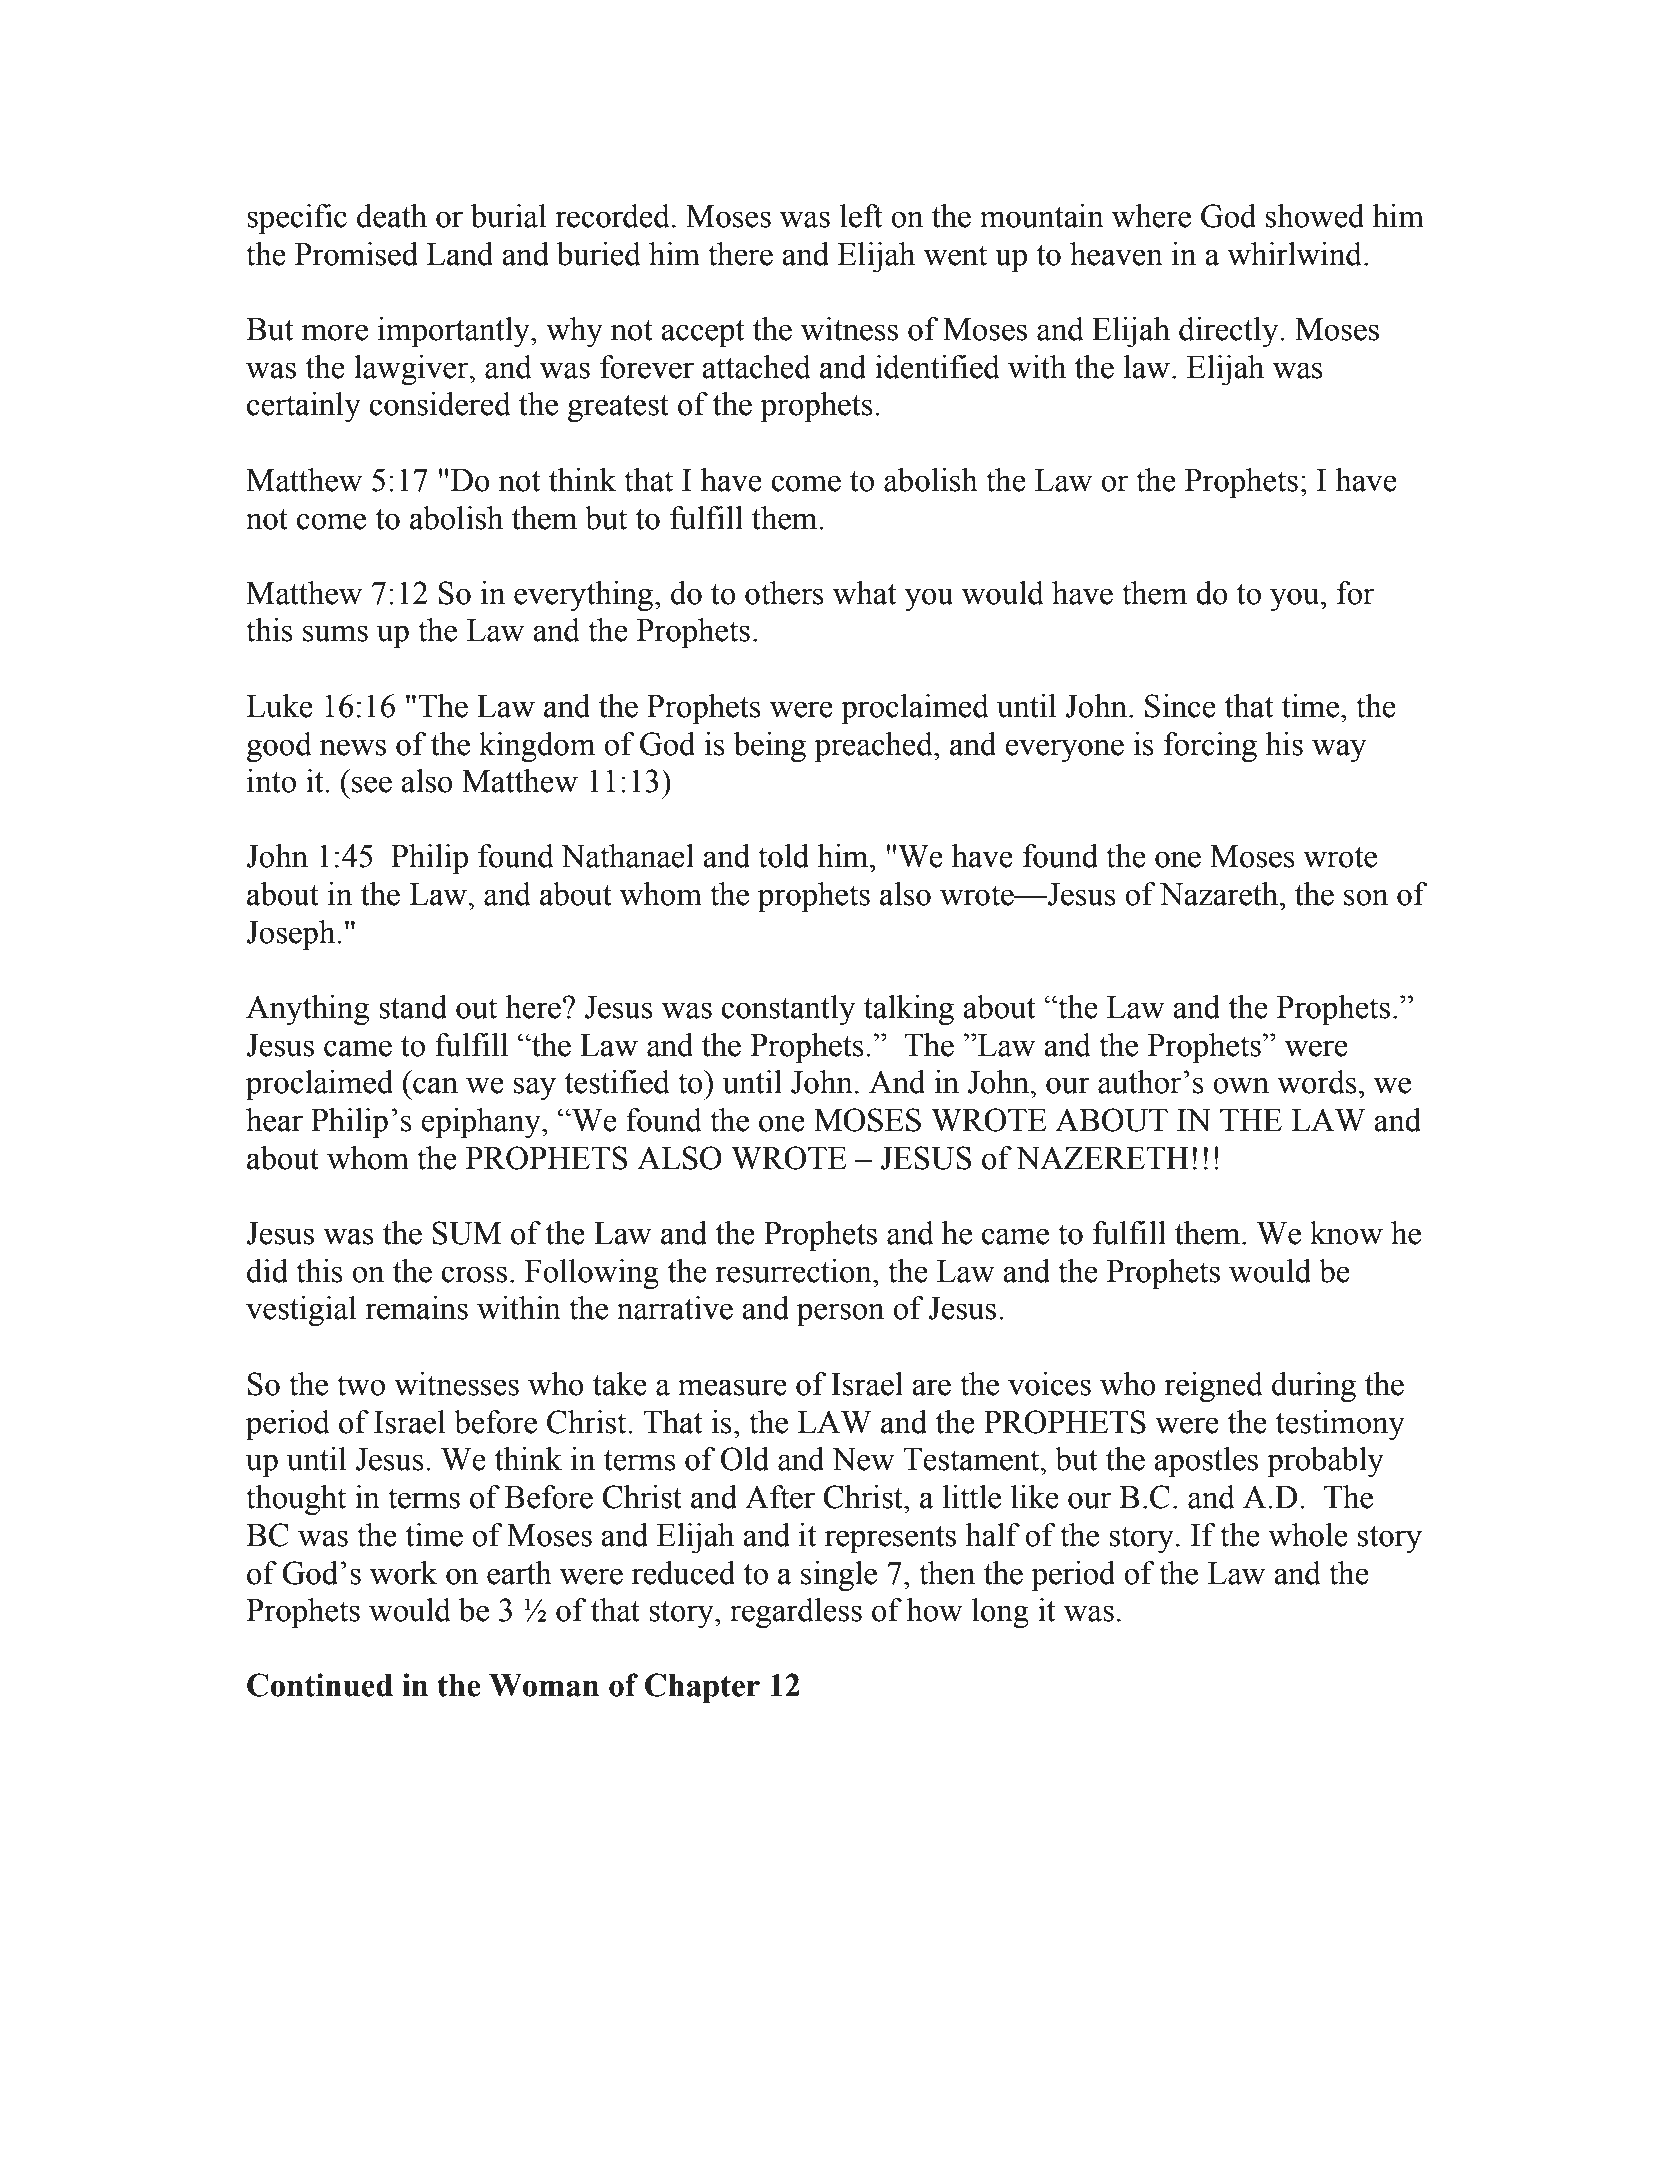  What do you see at coordinates (320, 1685) in the document?
I see `Continued` at bounding box center [320, 1685].
